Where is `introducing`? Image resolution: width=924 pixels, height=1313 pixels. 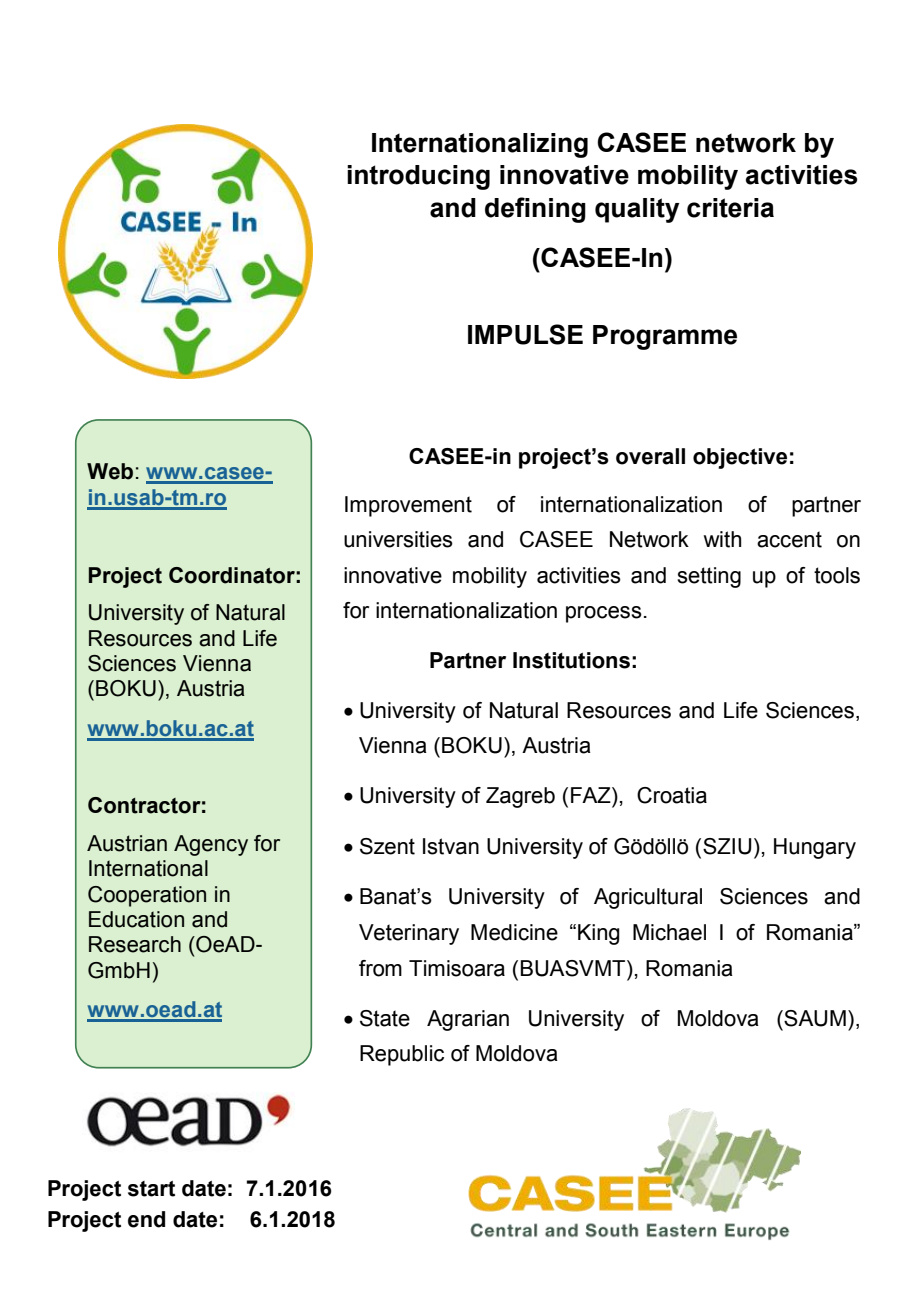
introducing is located at coordinates (418, 177).
